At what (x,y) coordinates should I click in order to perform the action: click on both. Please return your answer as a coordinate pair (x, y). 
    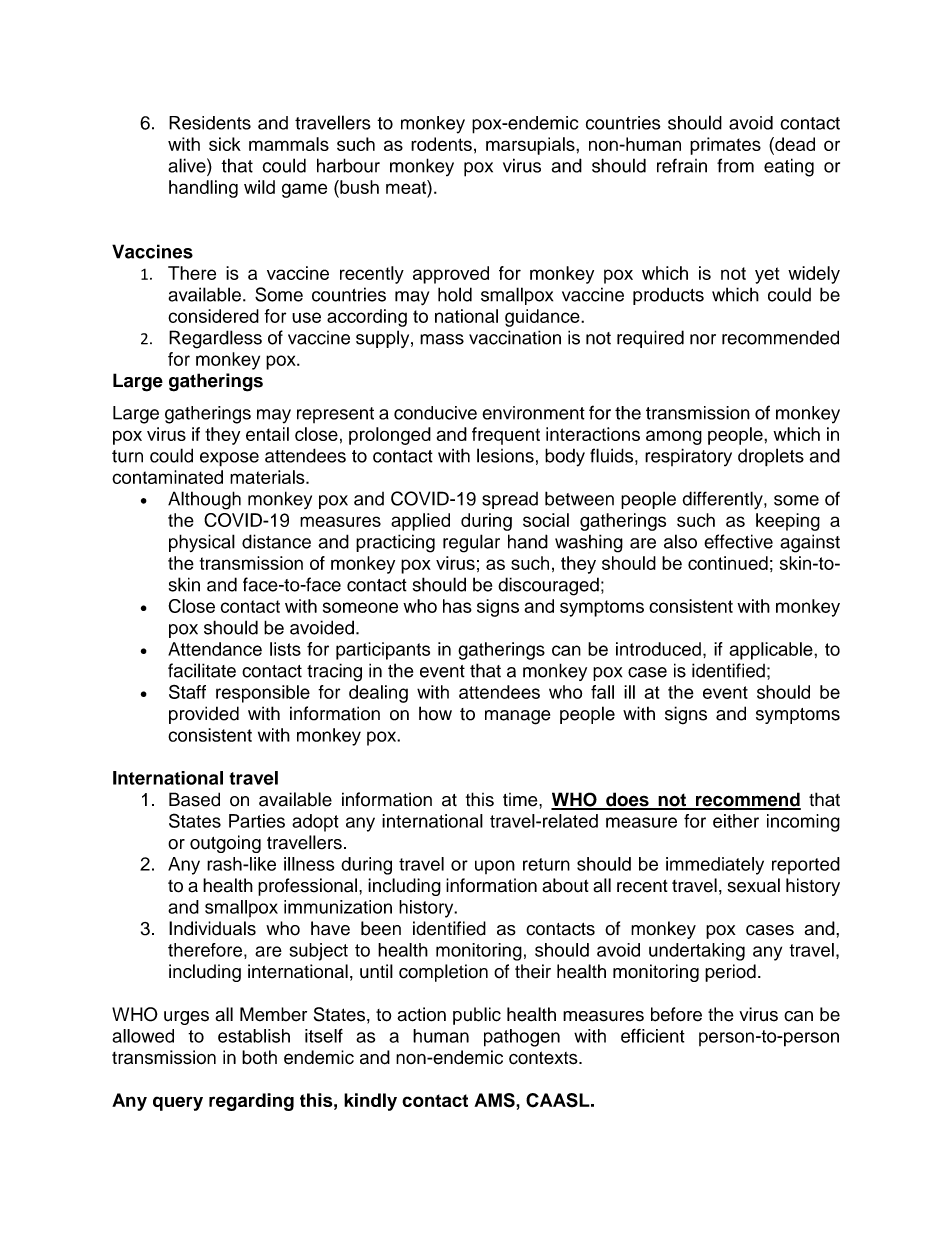
    Looking at the image, I should click on (259, 1057).
